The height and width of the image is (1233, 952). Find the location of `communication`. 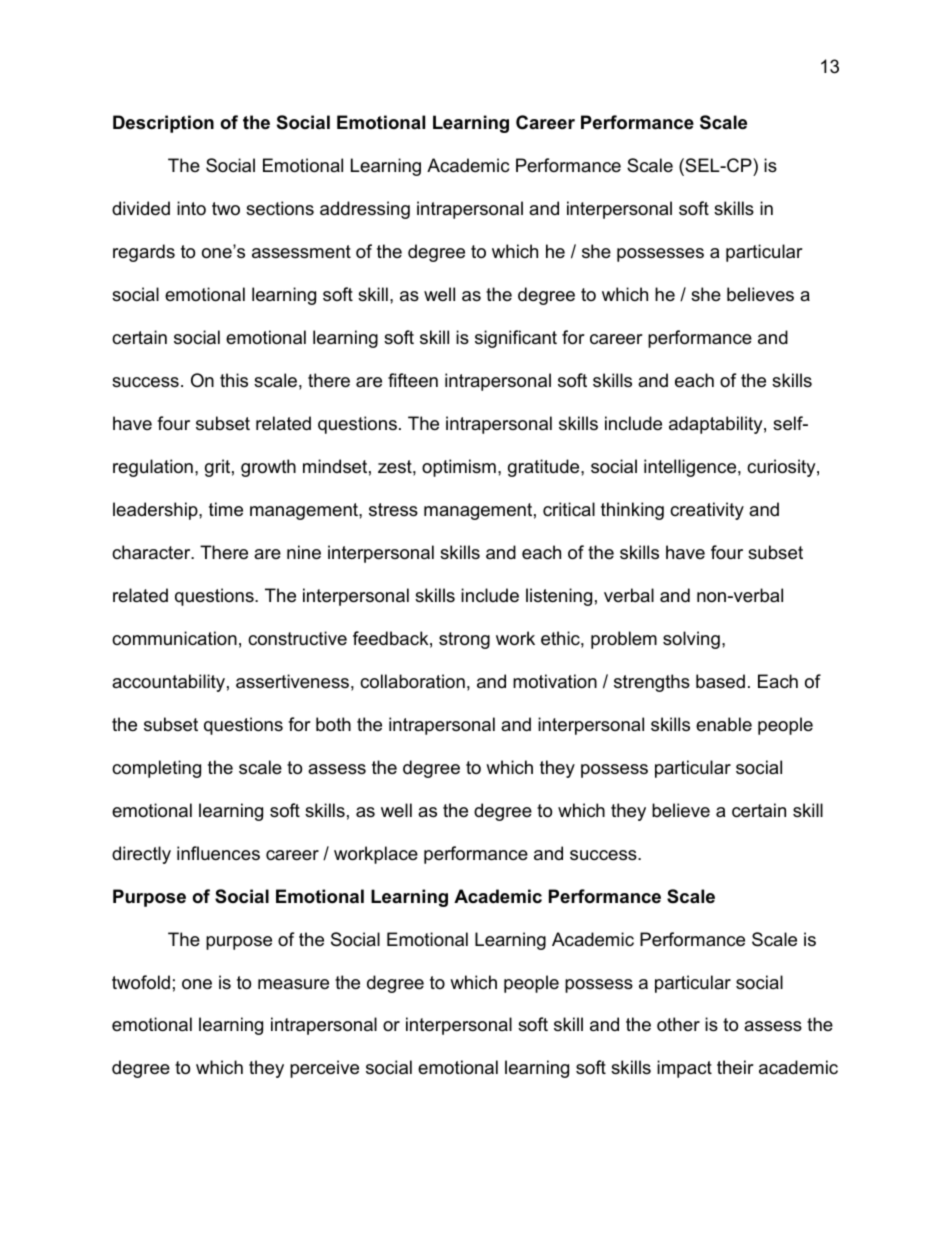

communication is located at coordinates (174, 638).
